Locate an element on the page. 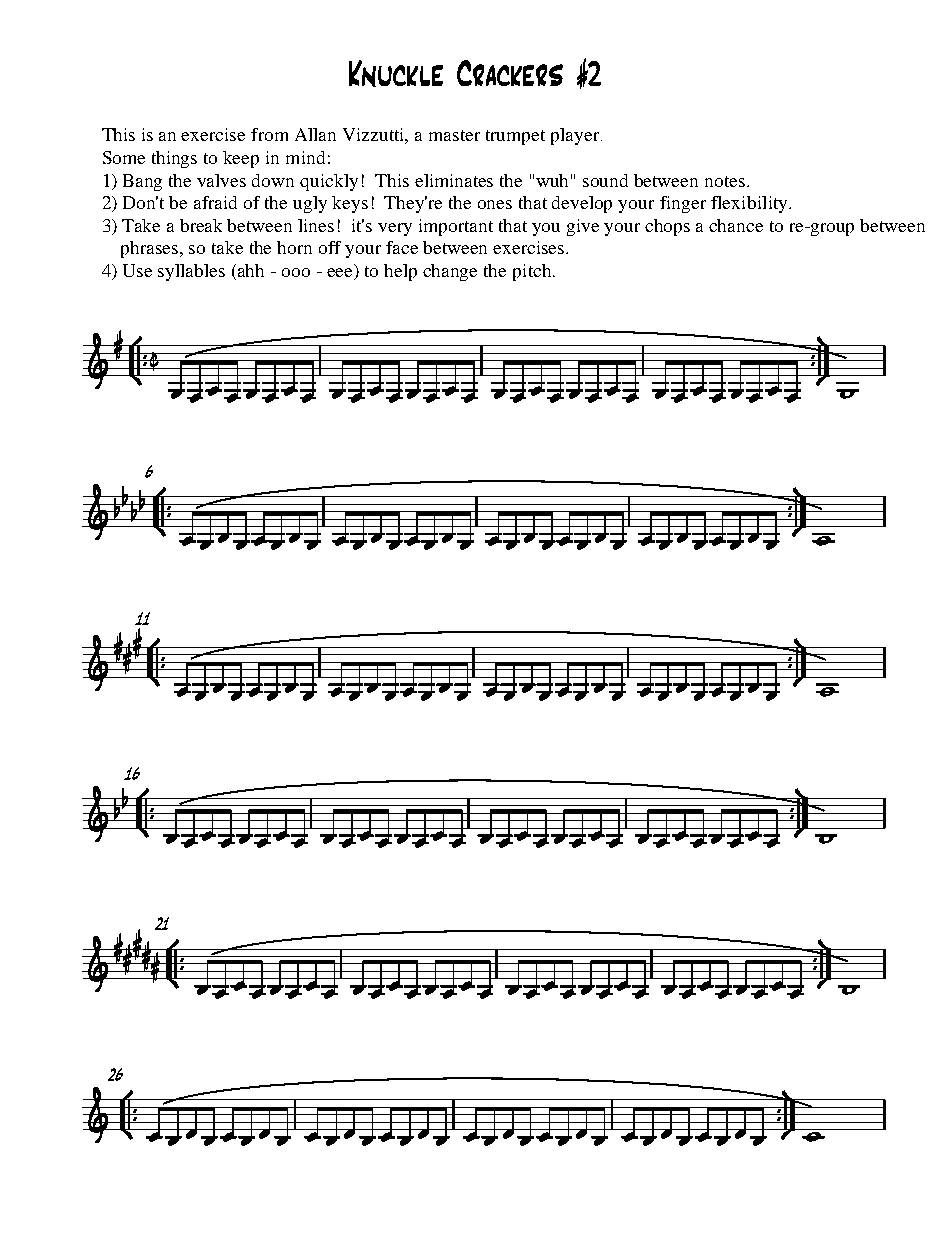 This image has height=1233, width=952. change is located at coordinates (450, 272).
